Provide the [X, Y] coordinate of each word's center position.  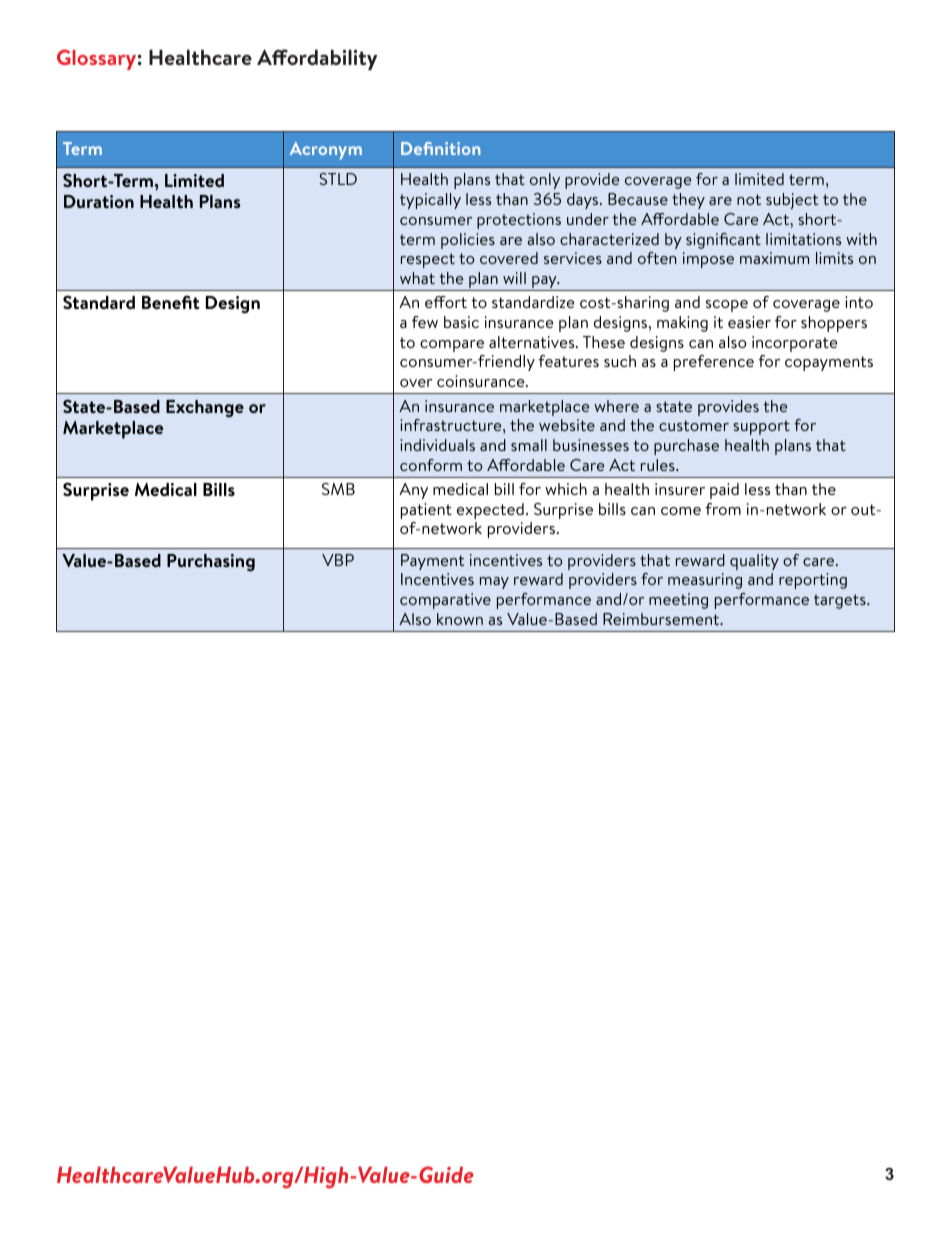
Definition [441, 148]
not [749, 199]
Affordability [317, 59]
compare [452, 346]
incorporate [795, 344]
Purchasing [211, 563]
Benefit [171, 302]
